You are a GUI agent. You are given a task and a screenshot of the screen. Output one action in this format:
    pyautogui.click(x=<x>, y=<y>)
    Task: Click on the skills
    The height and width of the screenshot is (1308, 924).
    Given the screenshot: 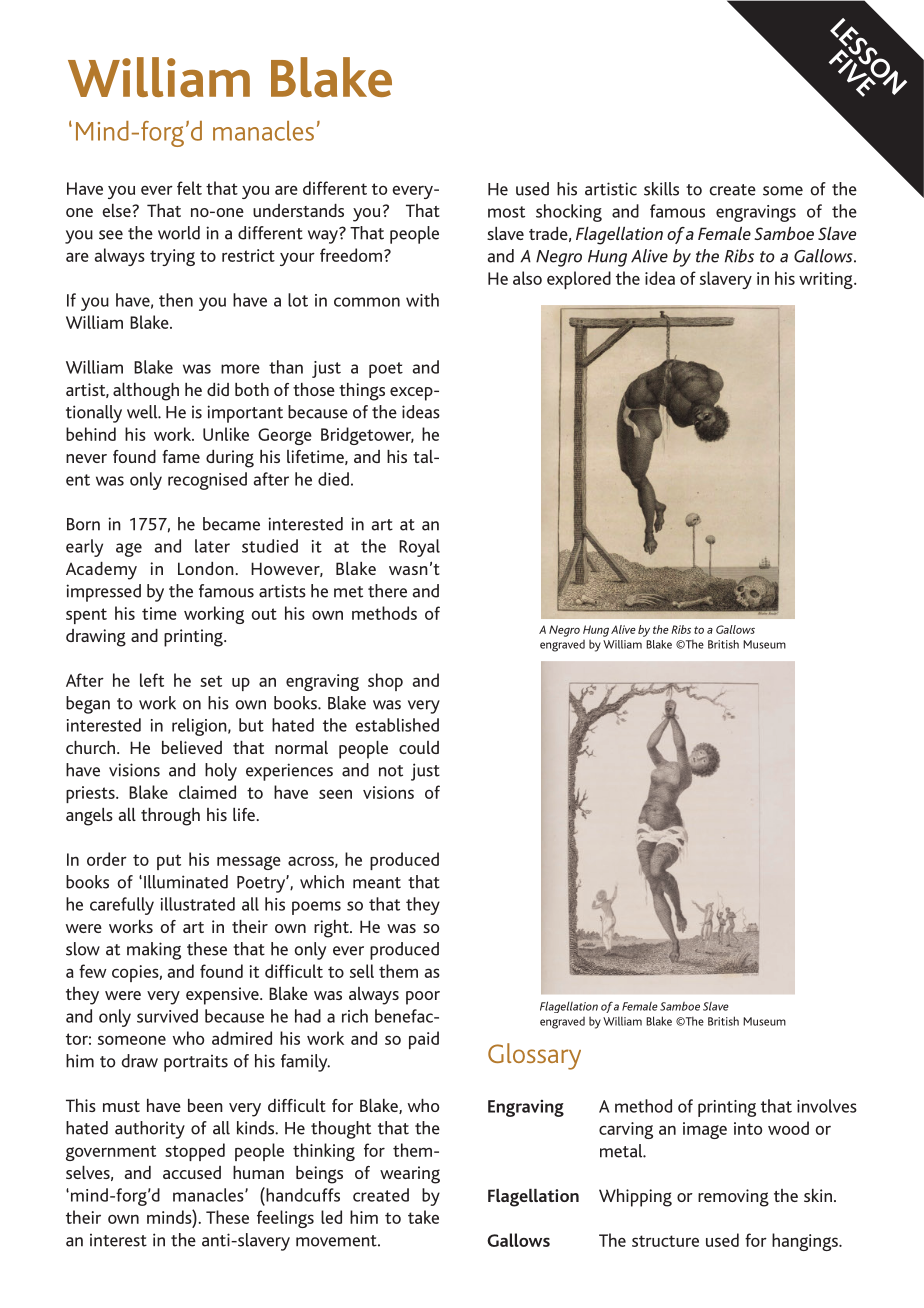 What is the action you would take?
    pyautogui.click(x=661, y=189)
